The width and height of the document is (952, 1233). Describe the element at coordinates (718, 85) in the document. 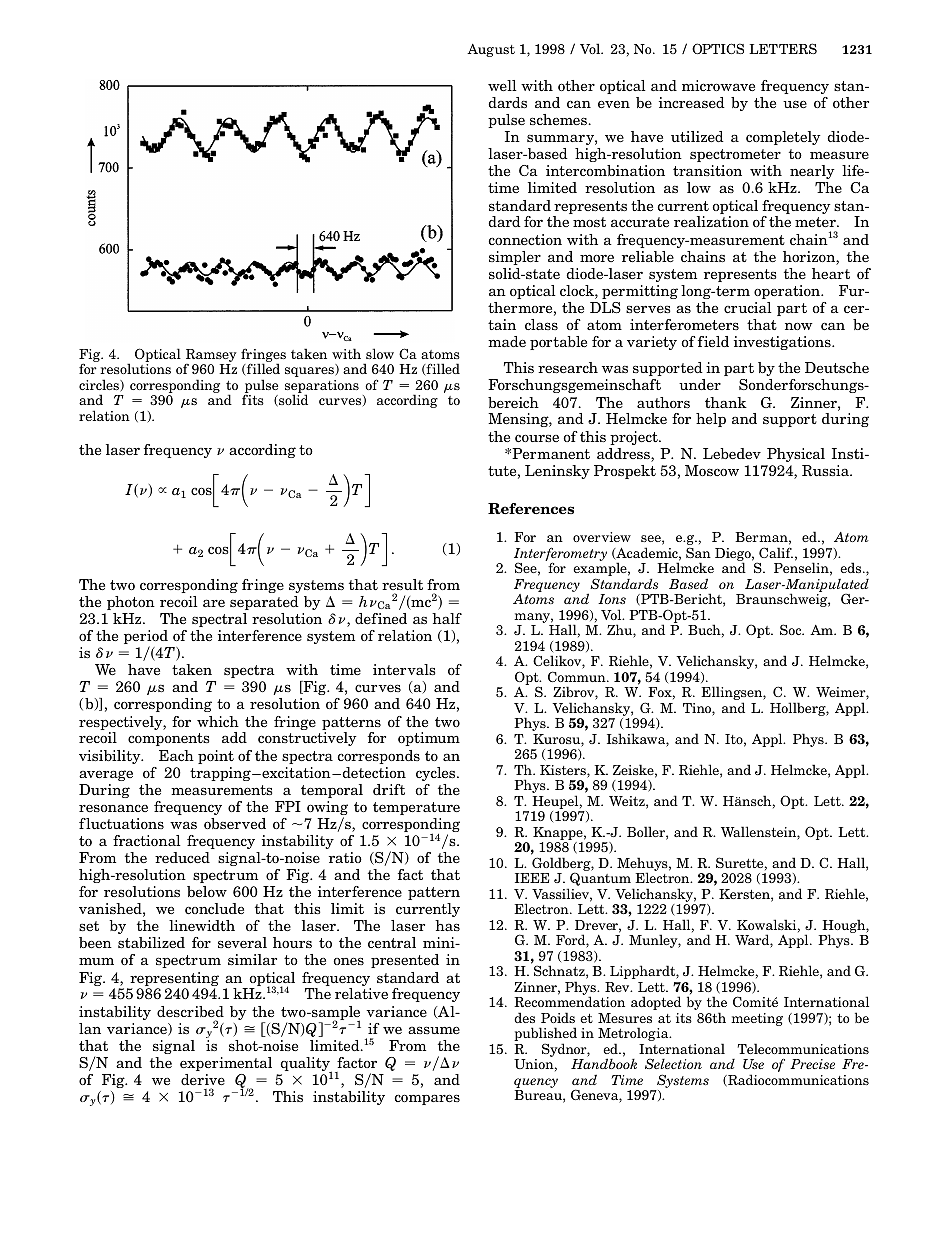

I see `microwave` at that location.
